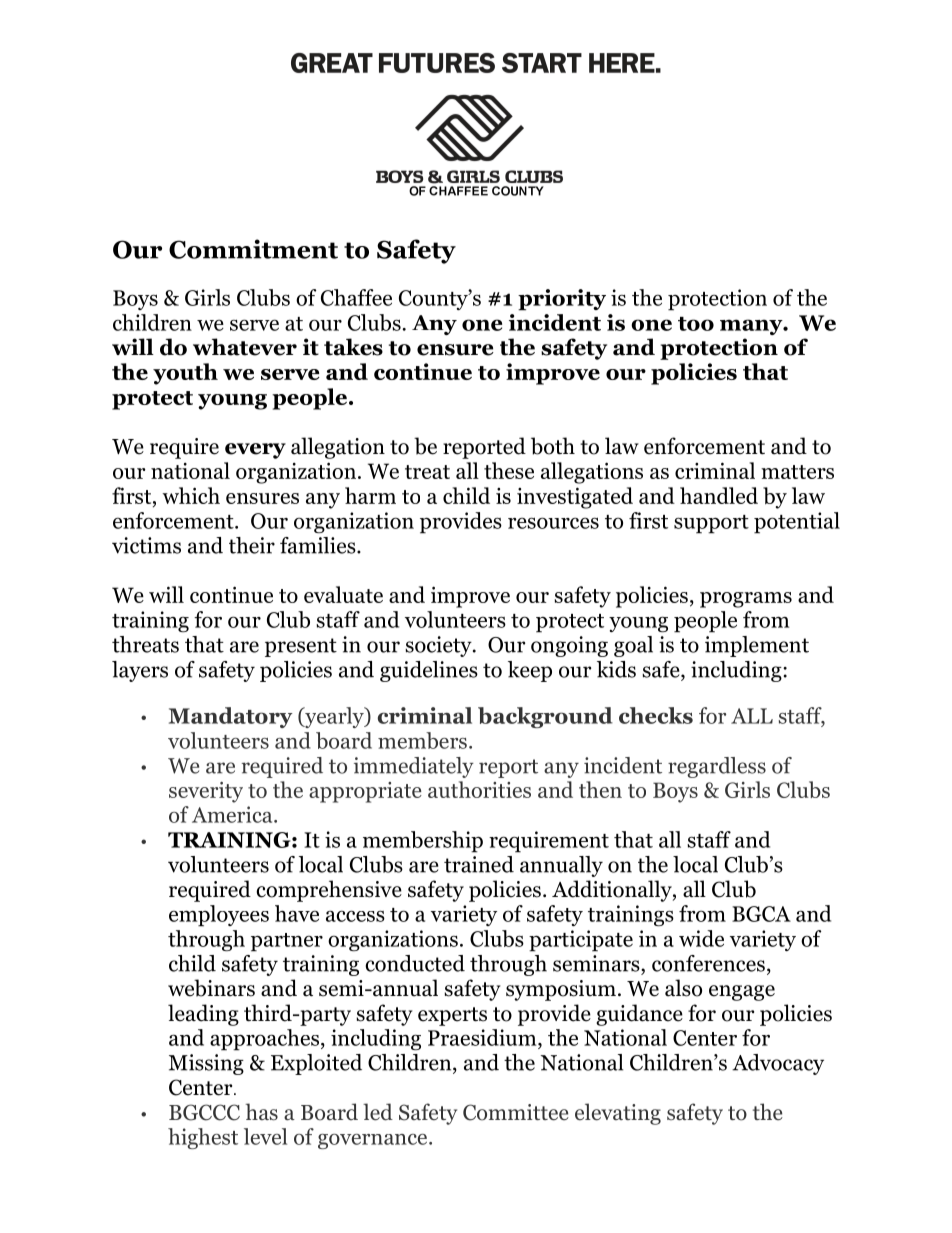  I want to click on highest, so click(203, 1138).
